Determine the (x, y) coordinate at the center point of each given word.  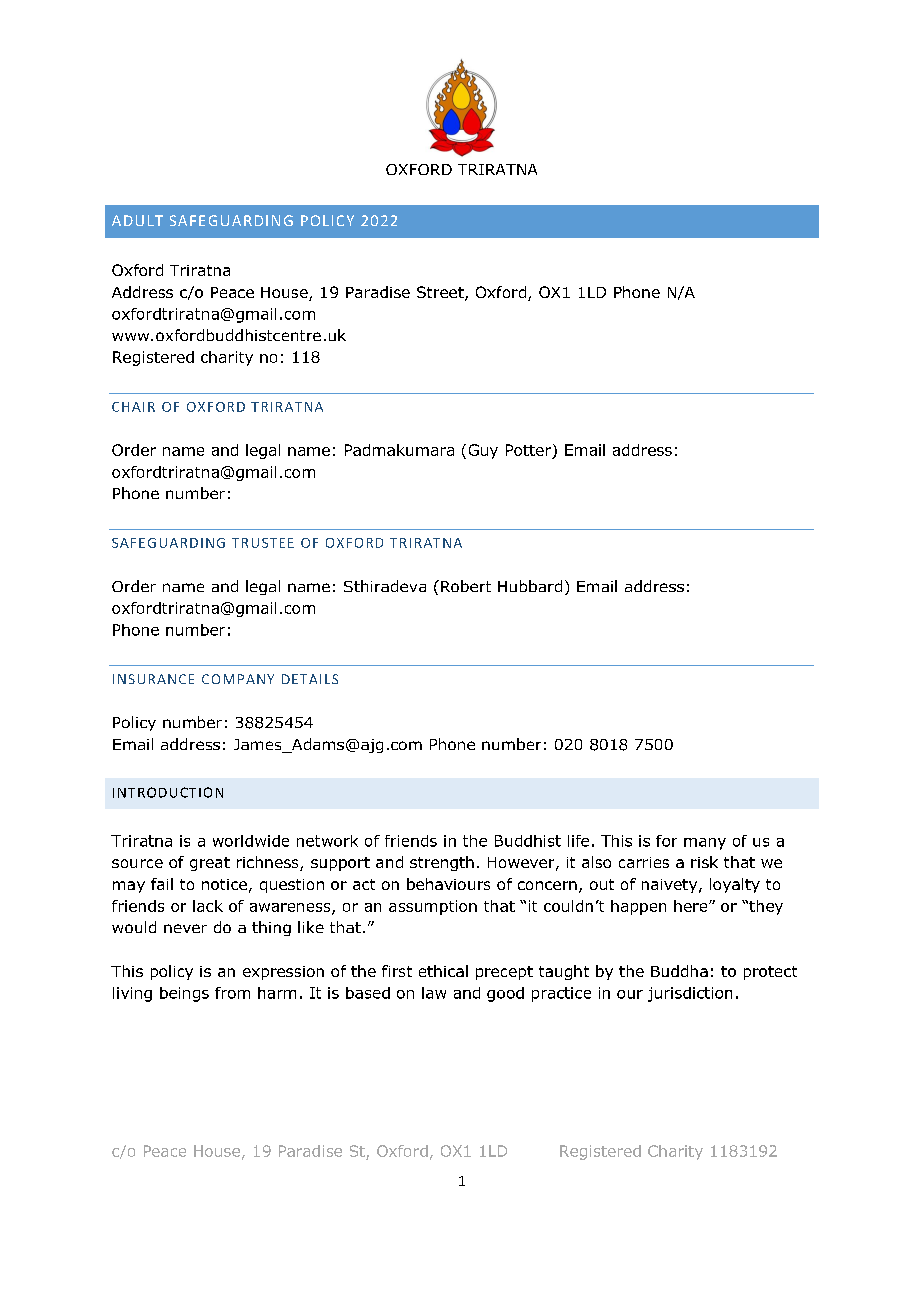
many (705, 844)
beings (184, 994)
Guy (483, 451)
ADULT (137, 220)
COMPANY (238, 679)
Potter (530, 451)
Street (441, 293)
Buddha (679, 971)
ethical (443, 971)
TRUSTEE (263, 543)
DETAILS (310, 679)
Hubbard (530, 586)
